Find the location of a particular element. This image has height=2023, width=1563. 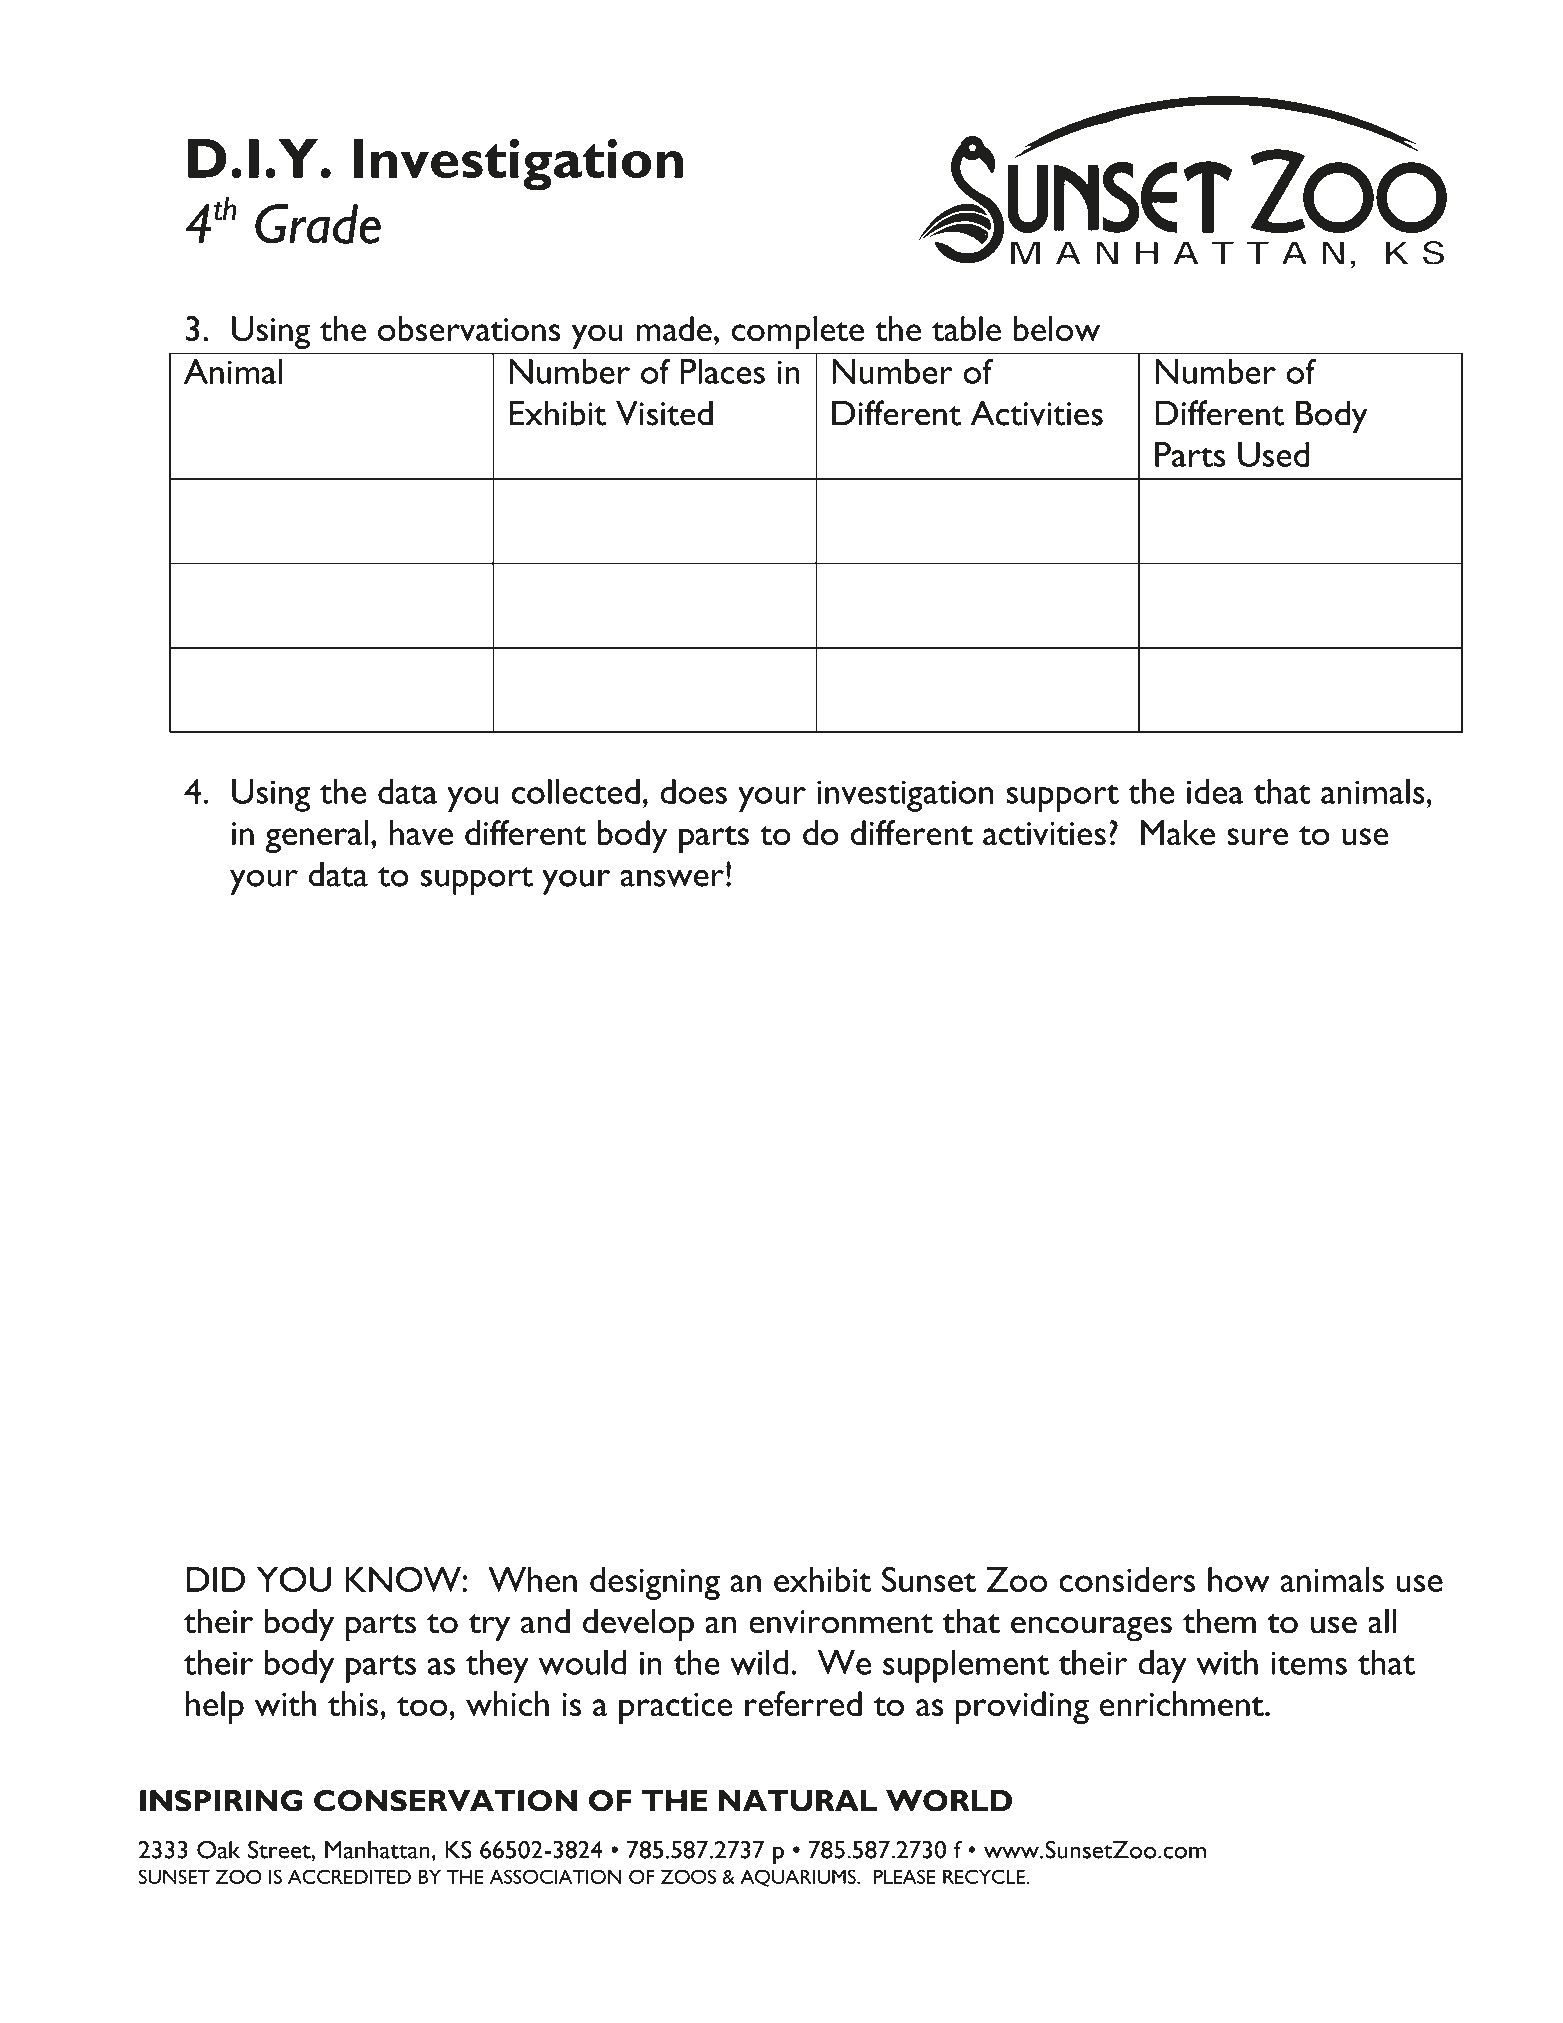

Grade is located at coordinates (318, 224).
